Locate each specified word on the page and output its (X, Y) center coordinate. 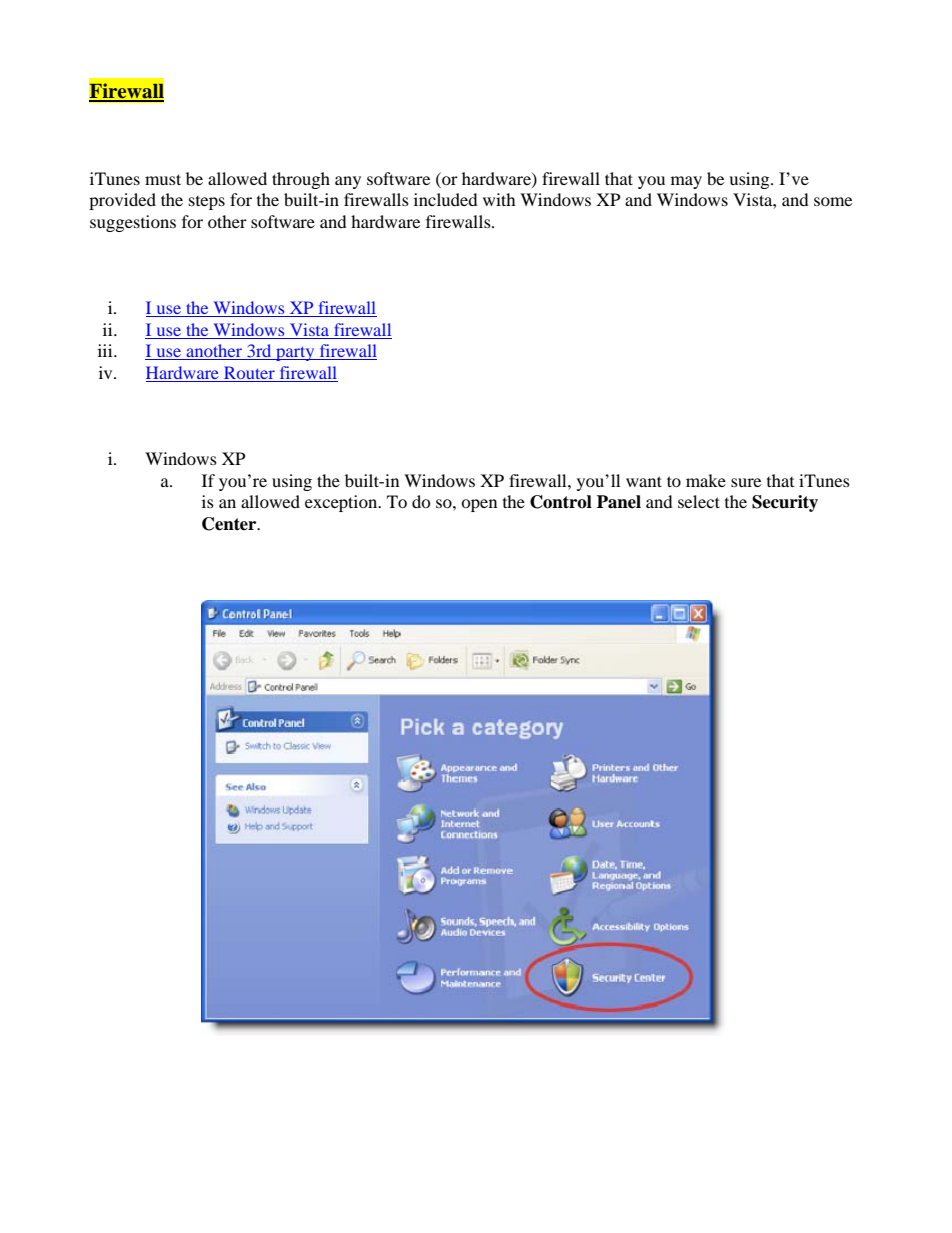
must (163, 179)
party (295, 354)
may (686, 182)
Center (230, 524)
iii (106, 350)
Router (249, 374)
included (446, 199)
